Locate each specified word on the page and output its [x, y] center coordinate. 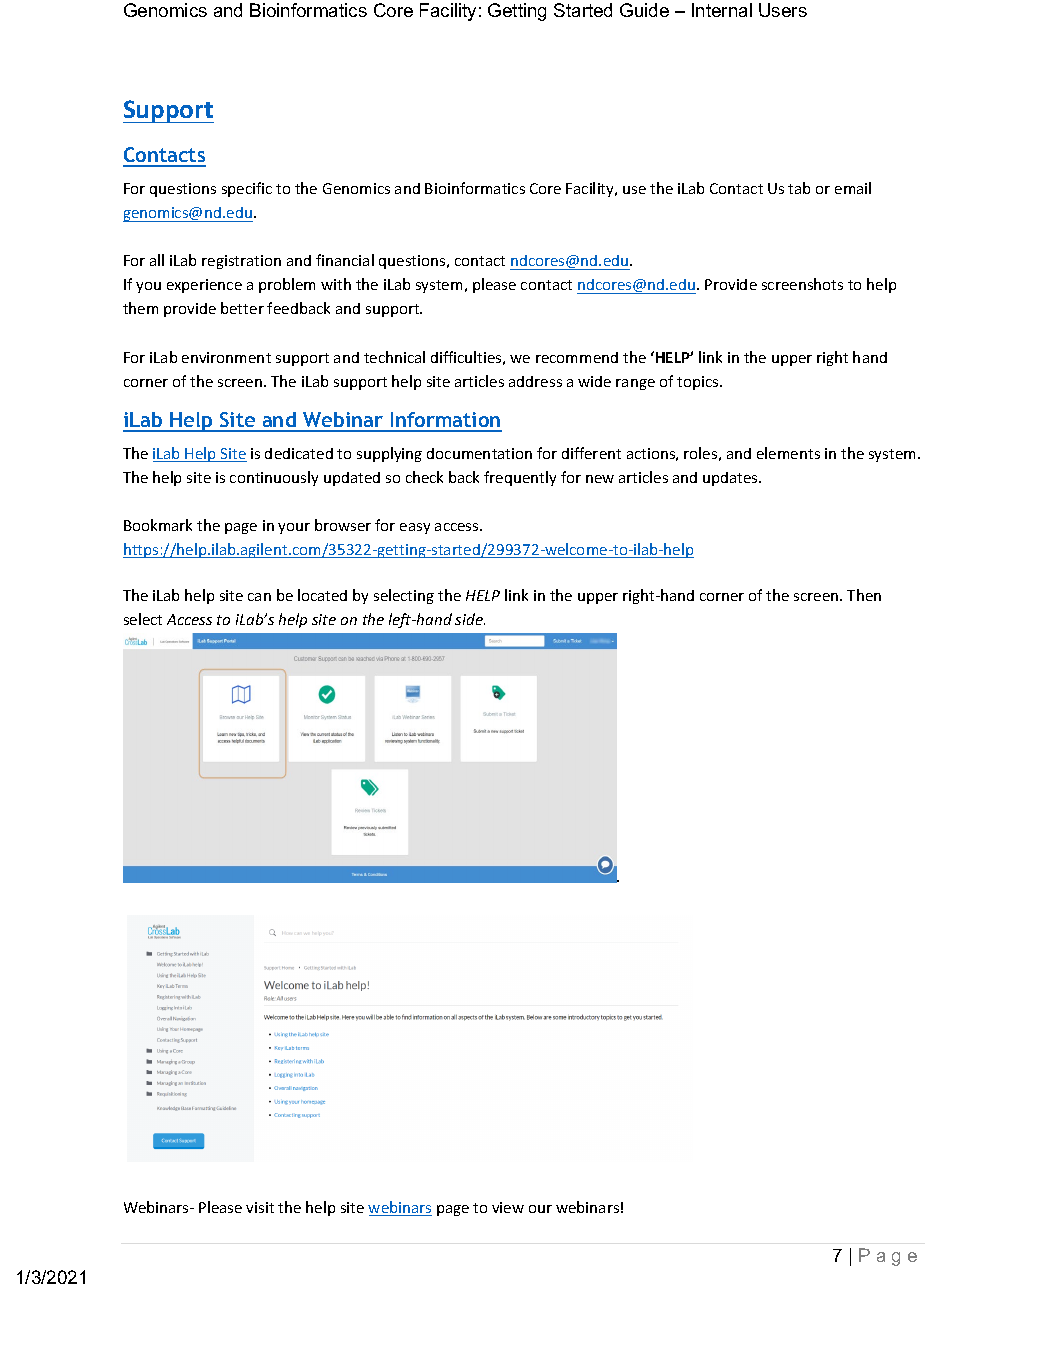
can [259, 597]
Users [783, 10]
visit [260, 1207]
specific [247, 189]
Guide [644, 10]
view [508, 1207]
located [322, 595]
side [470, 619]
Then [864, 595]
